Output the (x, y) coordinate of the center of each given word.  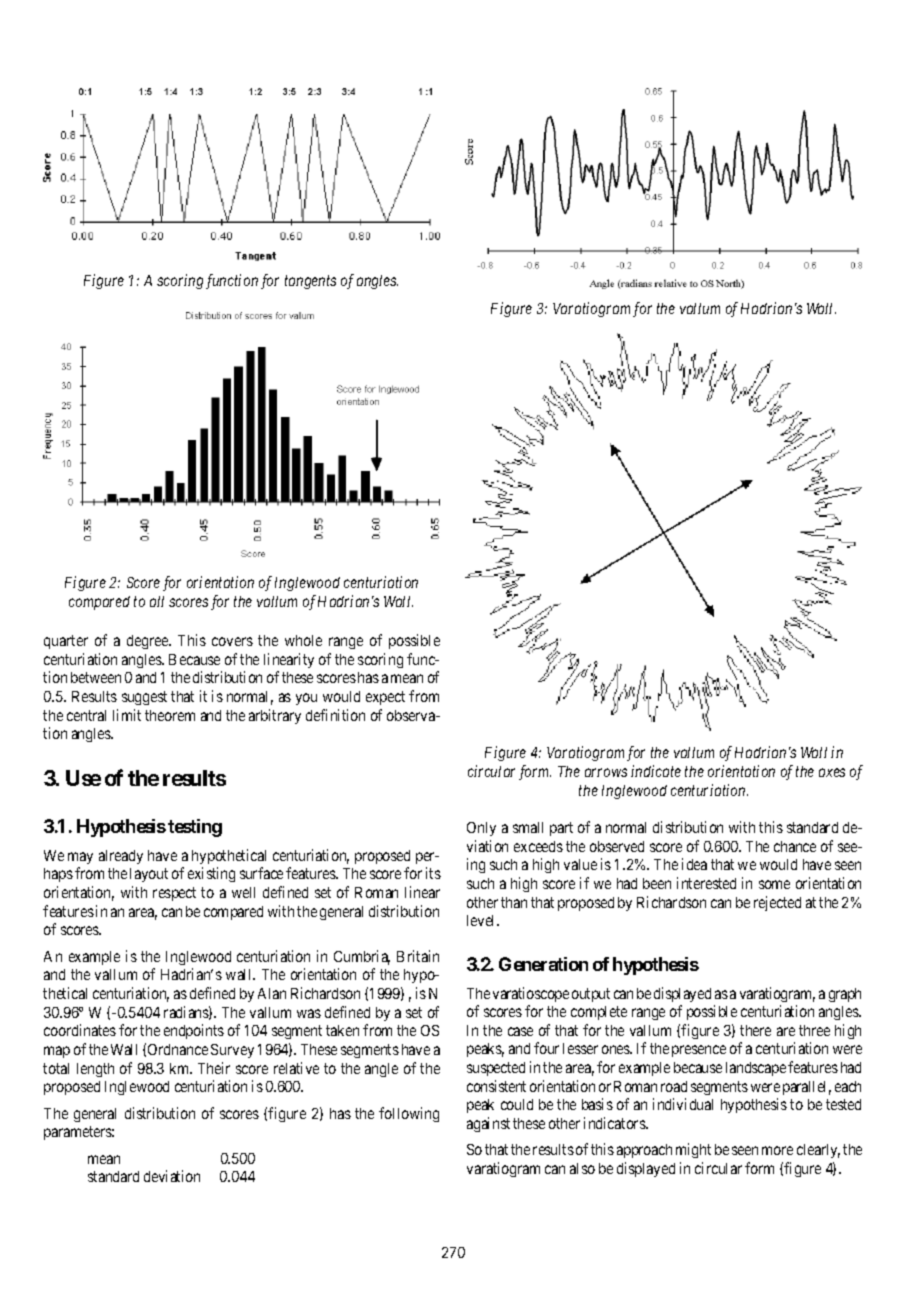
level (482, 920)
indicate (656, 771)
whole (303, 640)
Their (214, 1068)
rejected (777, 903)
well (243, 892)
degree (148, 642)
